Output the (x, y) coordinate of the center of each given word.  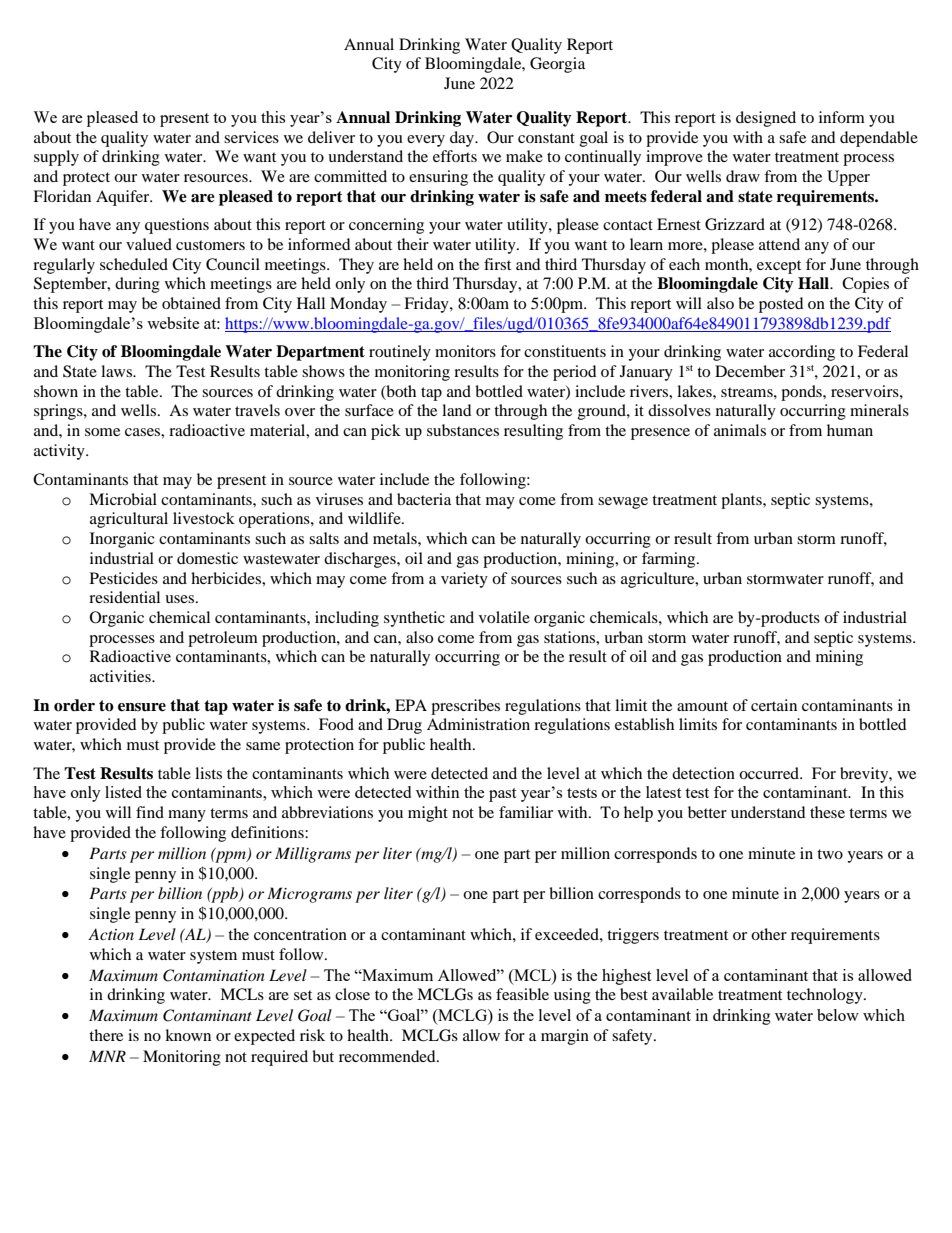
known (188, 1035)
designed (766, 119)
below (838, 1015)
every (426, 141)
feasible (522, 994)
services (251, 137)
